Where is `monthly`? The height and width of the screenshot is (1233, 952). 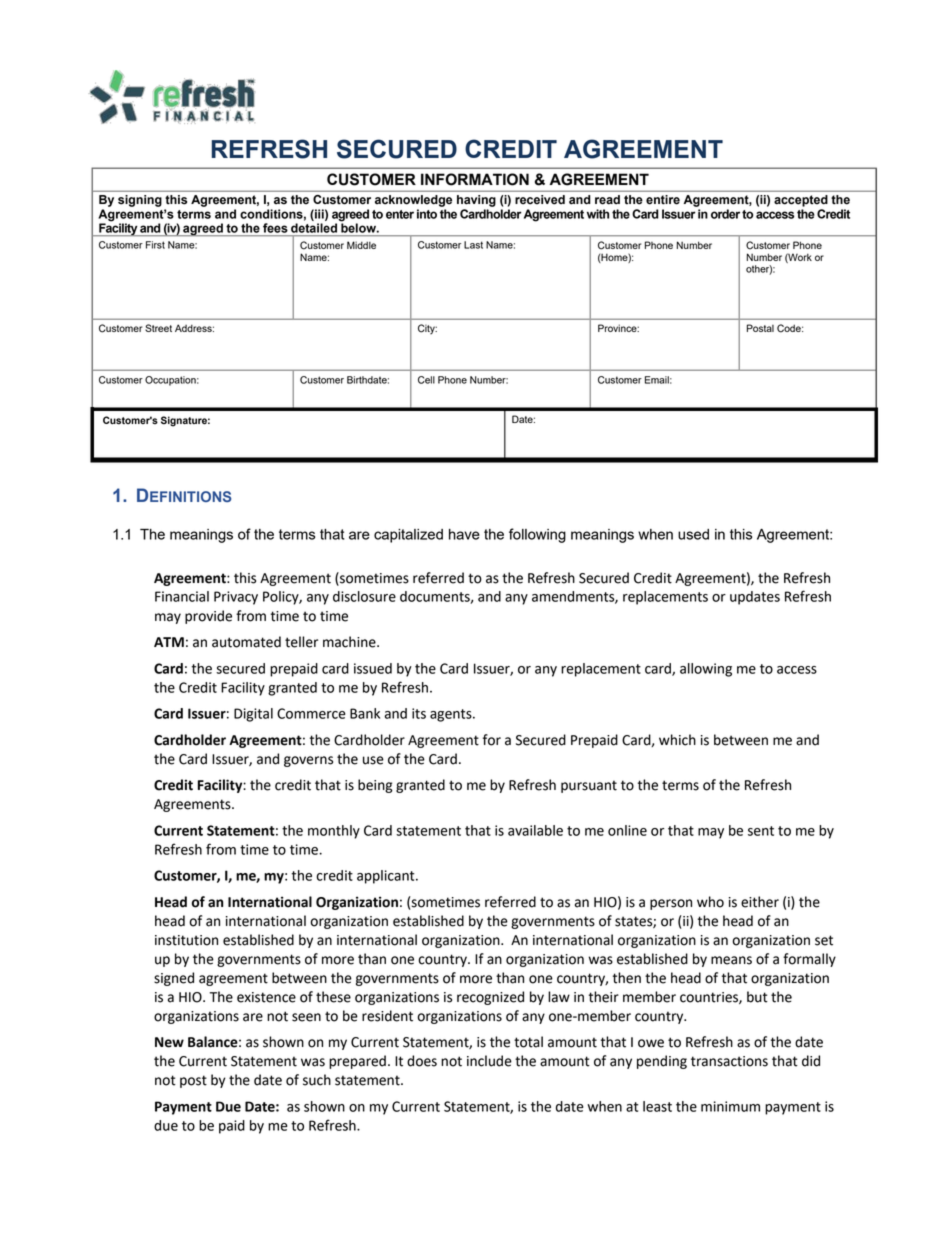
monthly is located at coordinates (334, 832).
